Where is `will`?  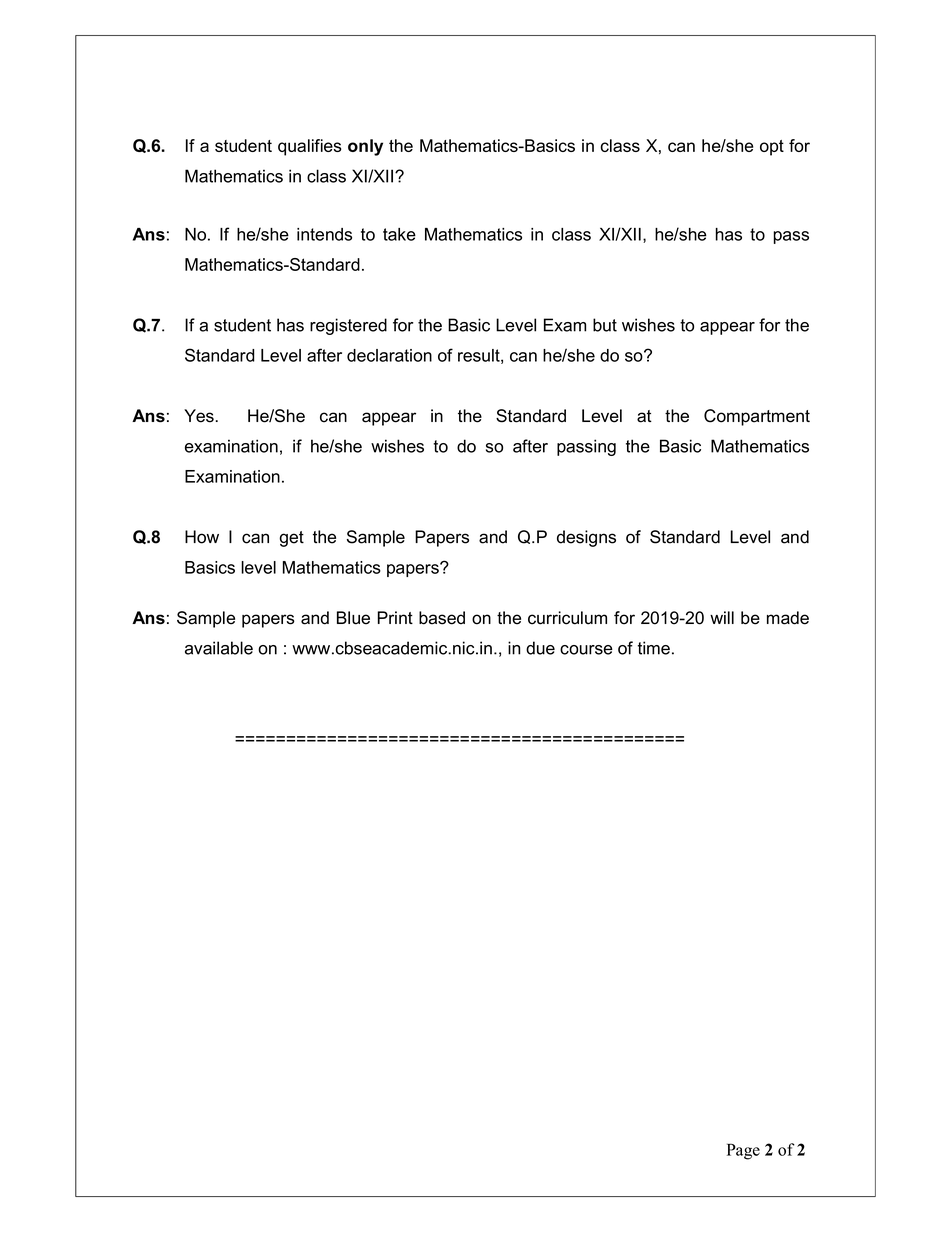 will is located at coordinates (722, 617).
